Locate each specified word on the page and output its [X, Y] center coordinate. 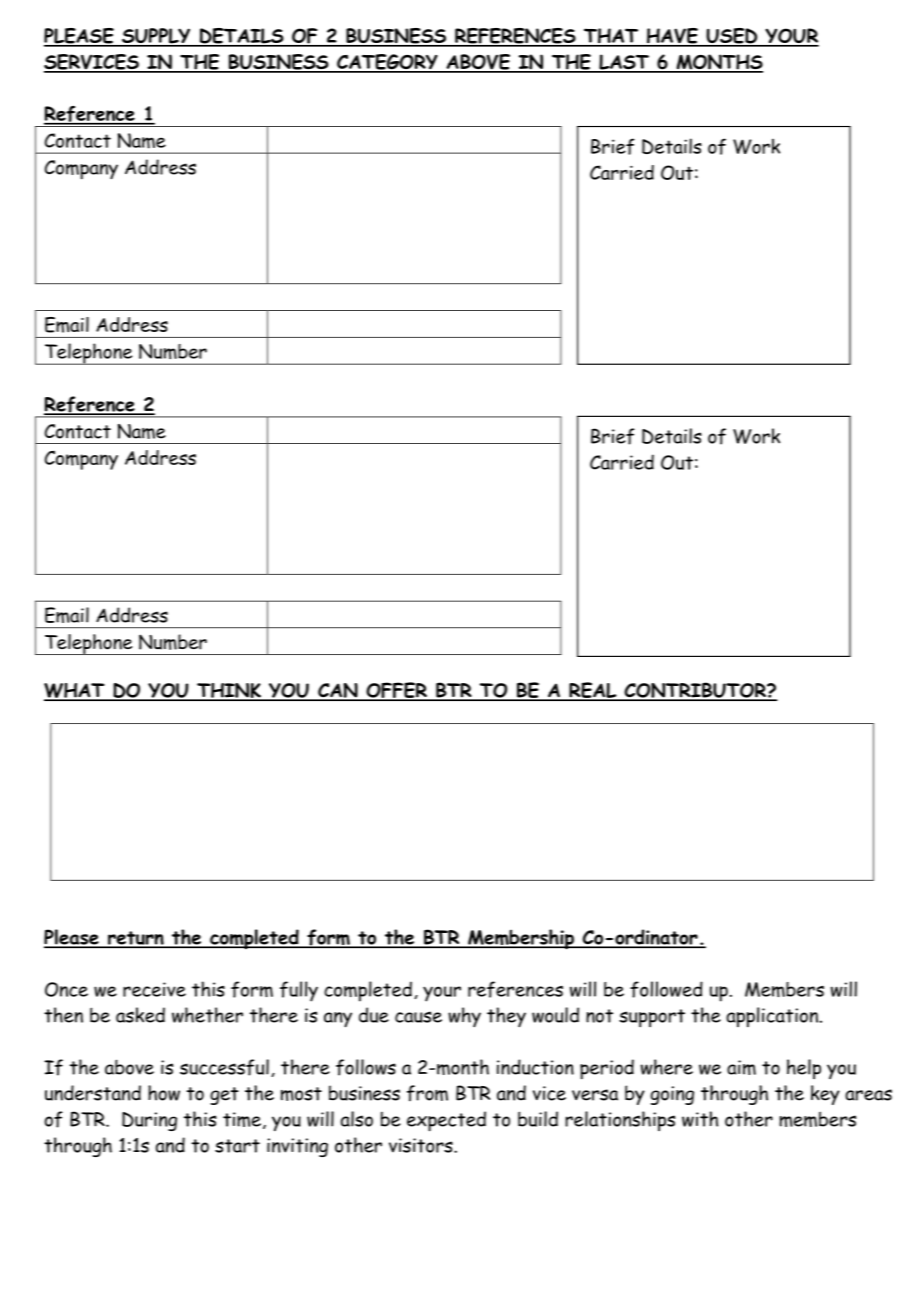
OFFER [396, 691]
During [149, 1121]
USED [732, 37]
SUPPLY [156, 37]
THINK [229, 691]
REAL [593, 691]
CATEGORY [387, 63]
